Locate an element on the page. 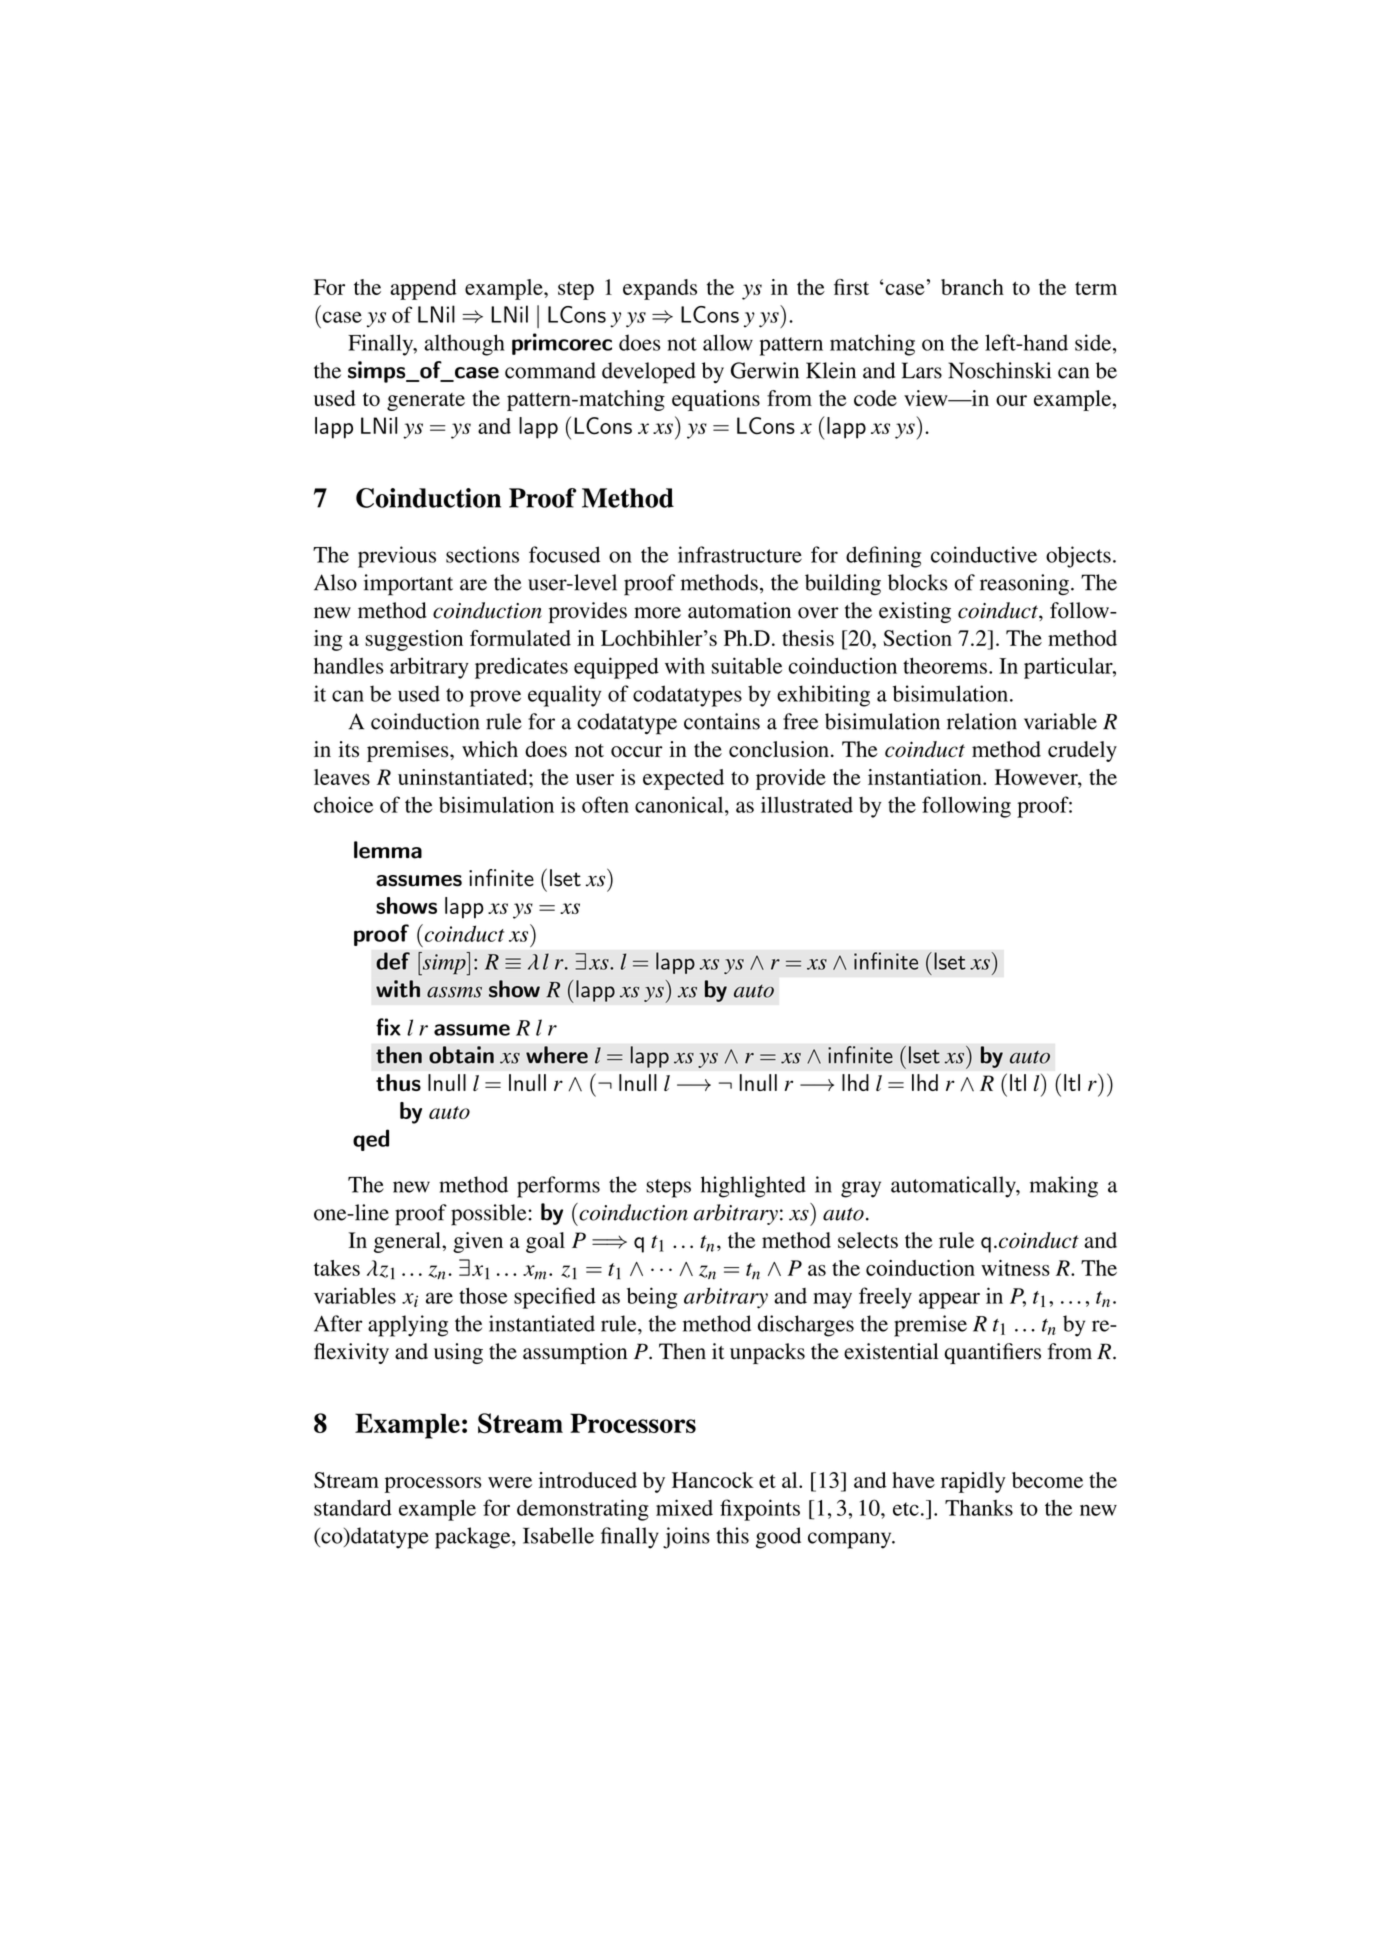 This image has height=1957, width=1384. append is located at coordinates (423, 289).
